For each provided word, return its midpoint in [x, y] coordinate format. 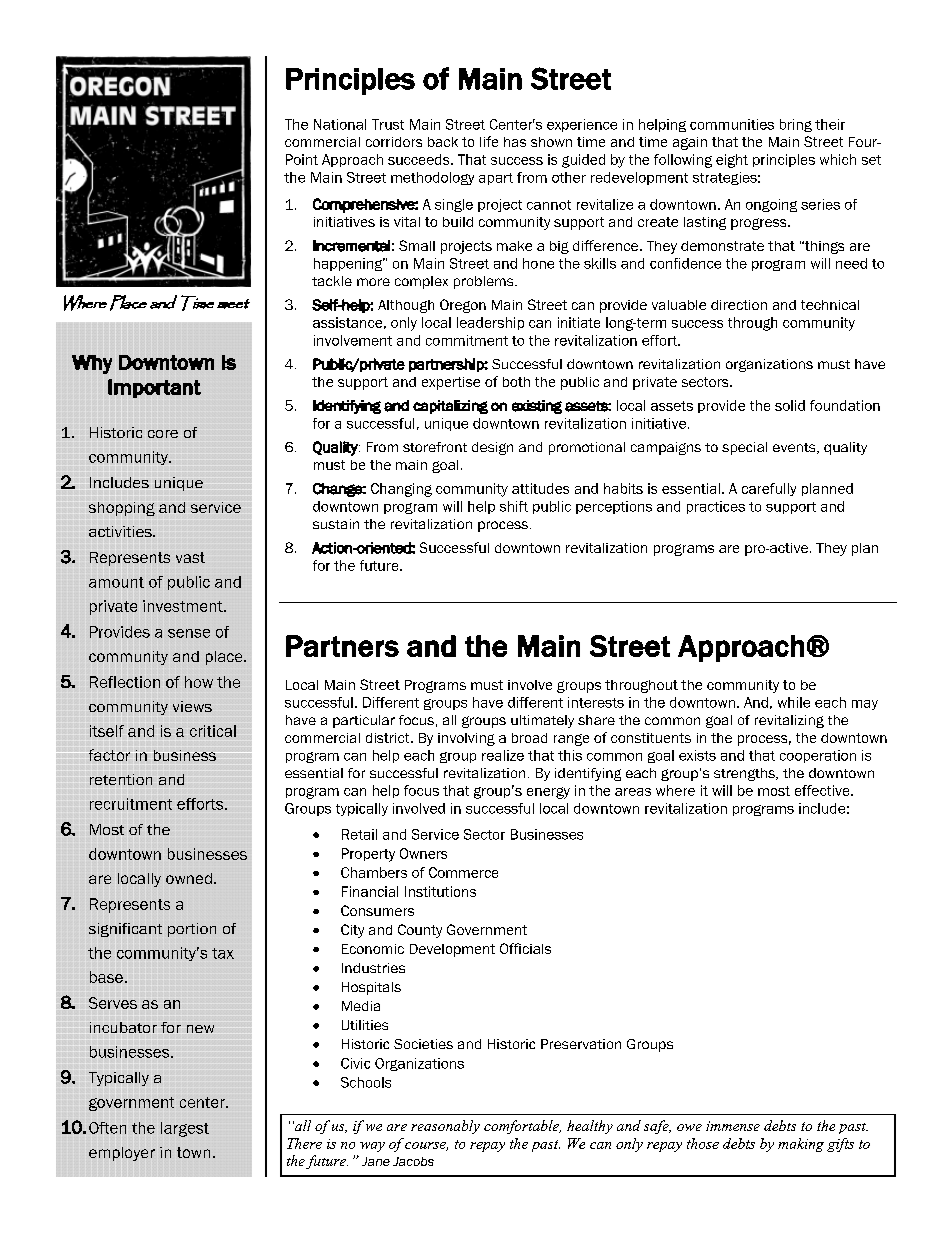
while [794, 702]
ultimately [542, 721]
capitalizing [450, 407]
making [801, 1145]
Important [154, 388]
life [489, 141]
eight [732, 161]
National [340, 124]
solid [790, 405]
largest [185, 1129]
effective [823, 790]
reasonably [445, 1127]
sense [189, 633]
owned [189, 878]
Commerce [463, 872]
